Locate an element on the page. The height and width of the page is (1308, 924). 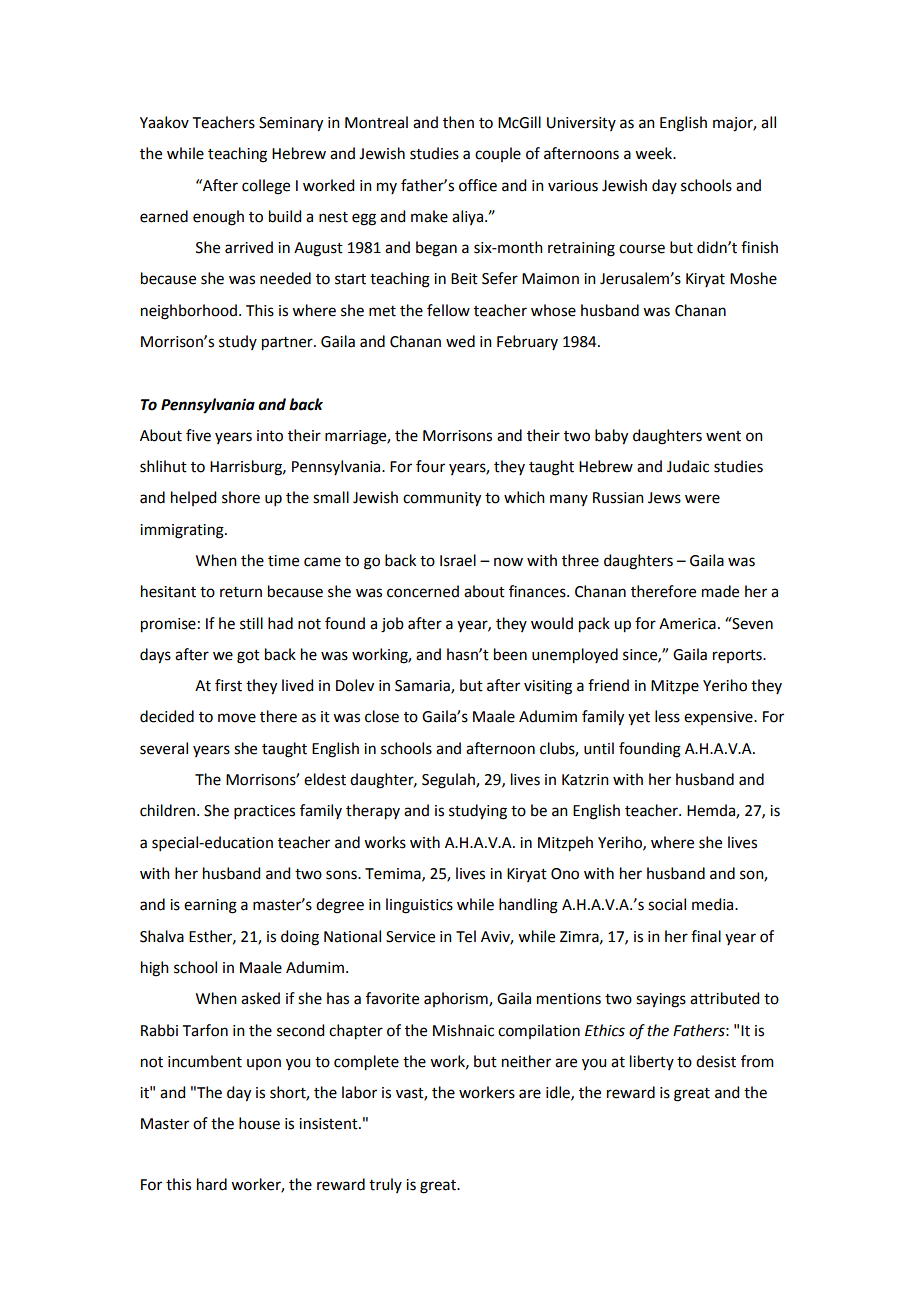
week is located at coordinates (655, 153).
